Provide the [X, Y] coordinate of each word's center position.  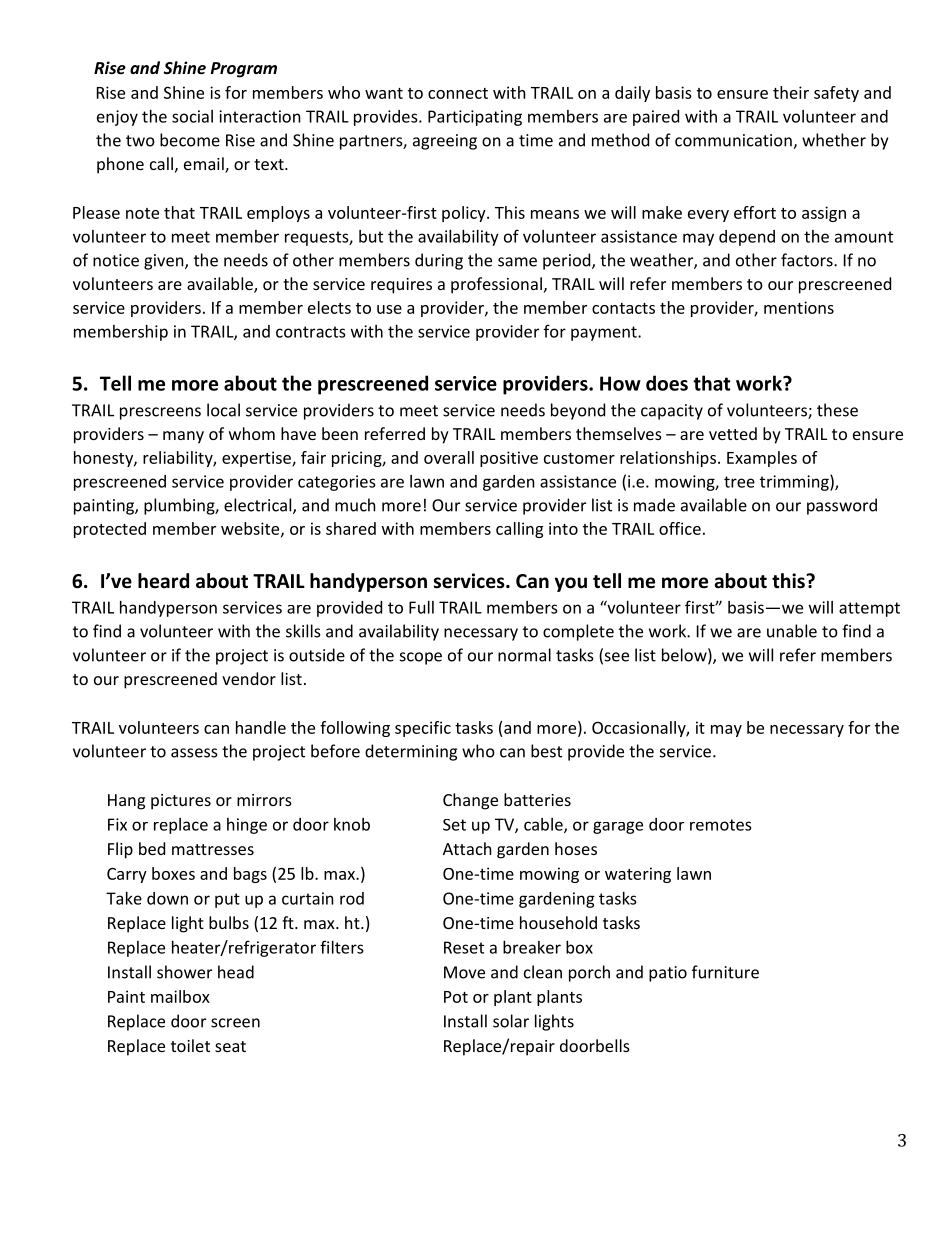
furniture [725, 972]
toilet [190, 1045]
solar [511, 1021]
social [192, 116]
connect [458, 93]
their [791, 92]
